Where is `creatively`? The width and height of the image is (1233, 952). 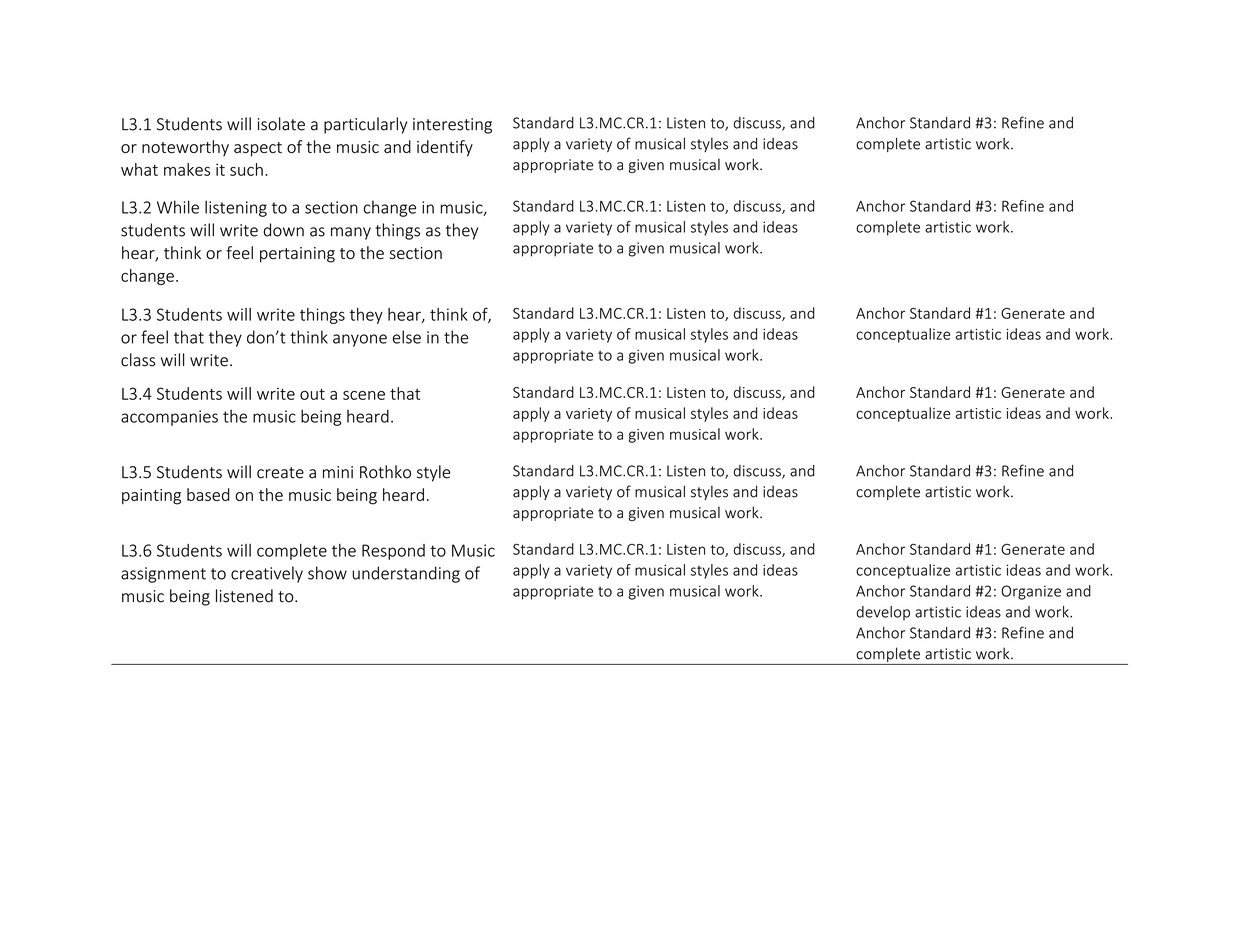 creatively is located at coordinates (267, 574).
